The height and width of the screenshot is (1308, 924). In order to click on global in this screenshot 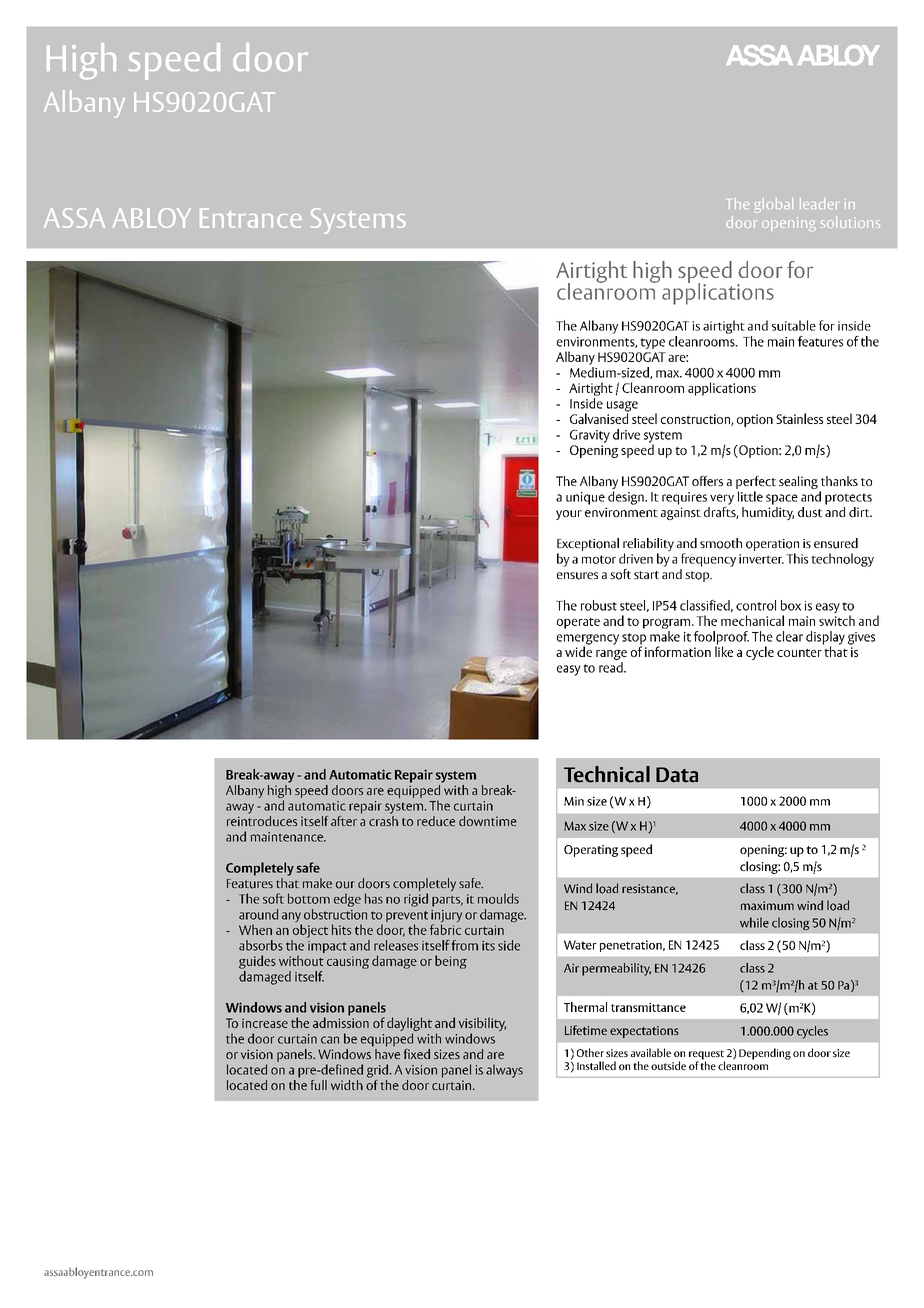, I will do `click(773, 205)`.
